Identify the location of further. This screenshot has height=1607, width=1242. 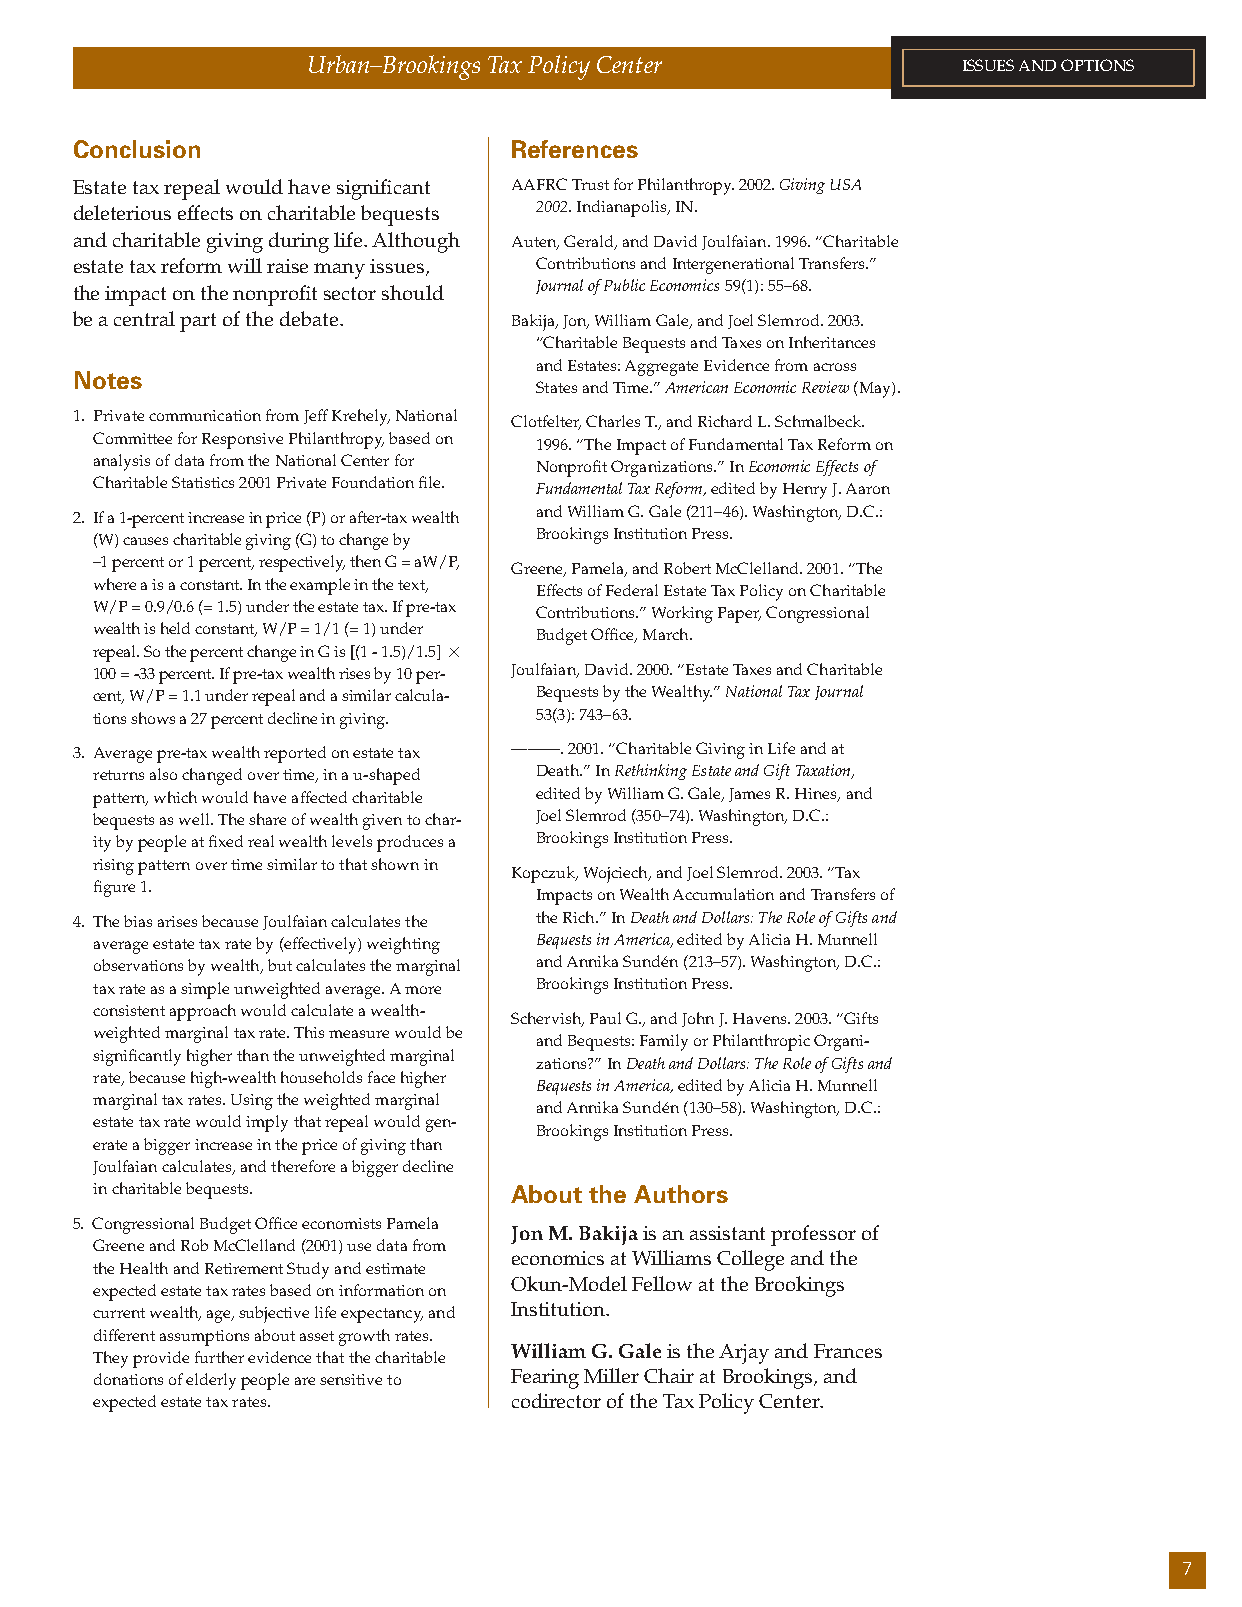
(219, 1357).
